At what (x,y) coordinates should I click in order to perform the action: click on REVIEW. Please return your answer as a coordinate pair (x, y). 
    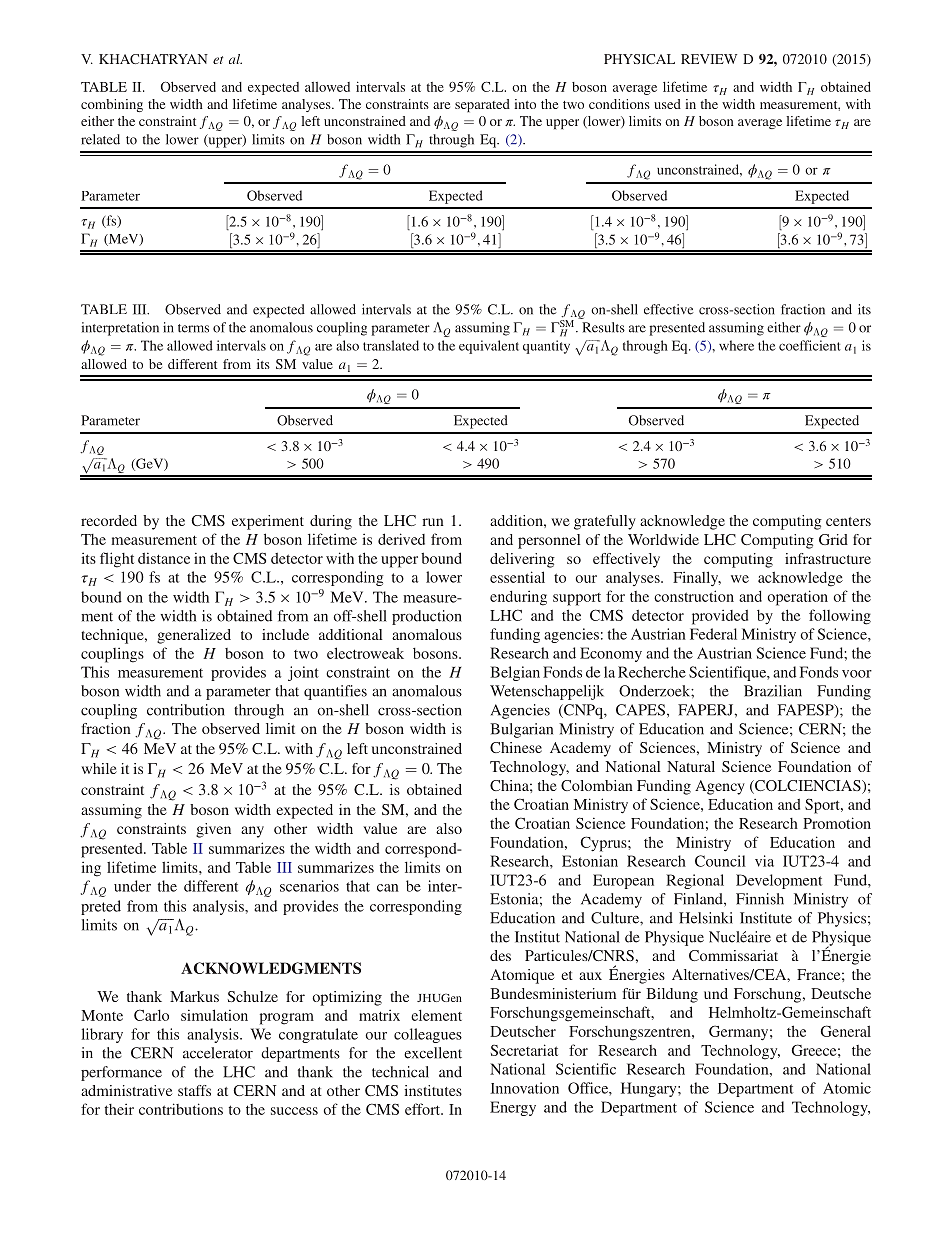
    Looking at the image, I should click on (709, 59).
